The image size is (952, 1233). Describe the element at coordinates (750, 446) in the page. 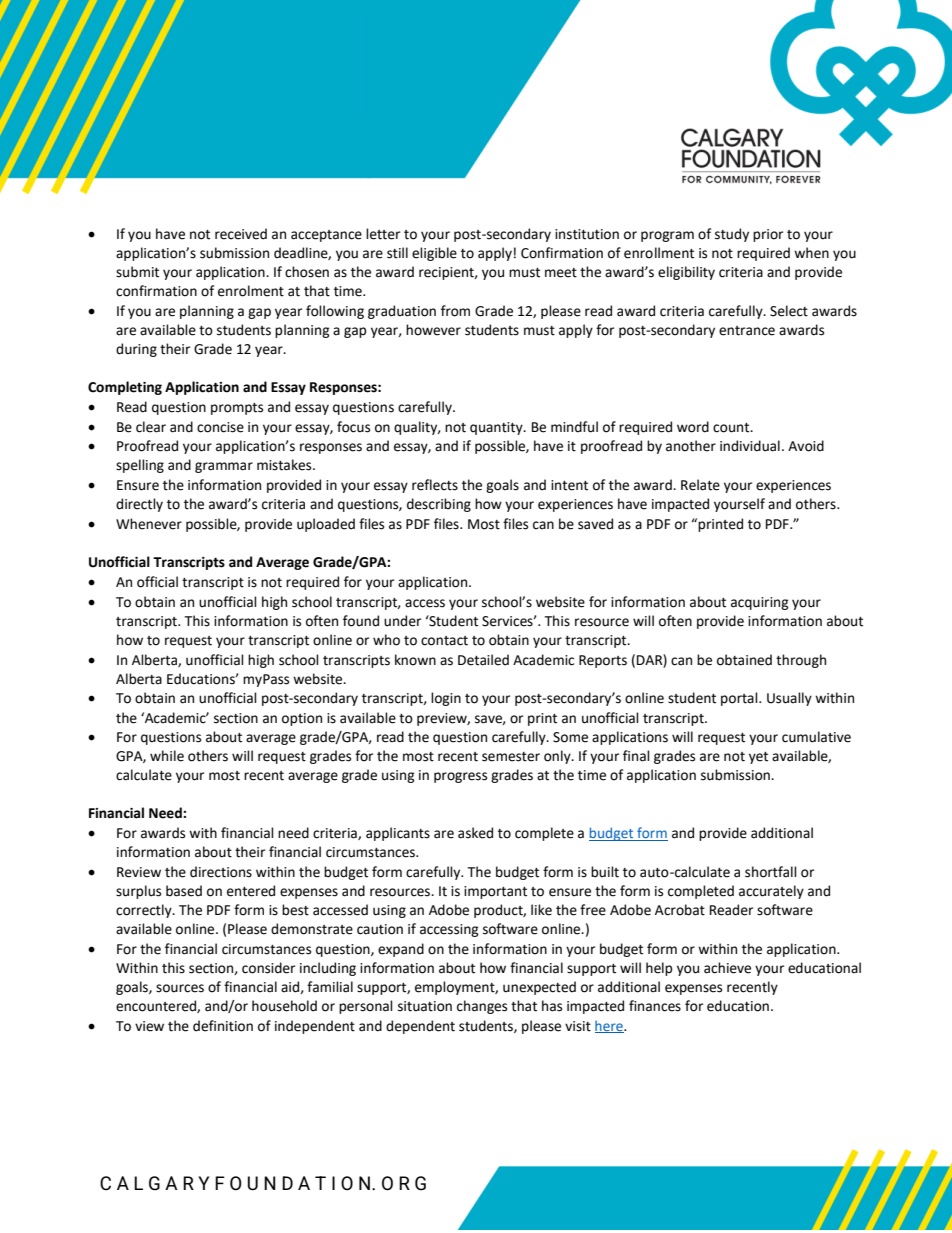

I see `individual` at that location.
